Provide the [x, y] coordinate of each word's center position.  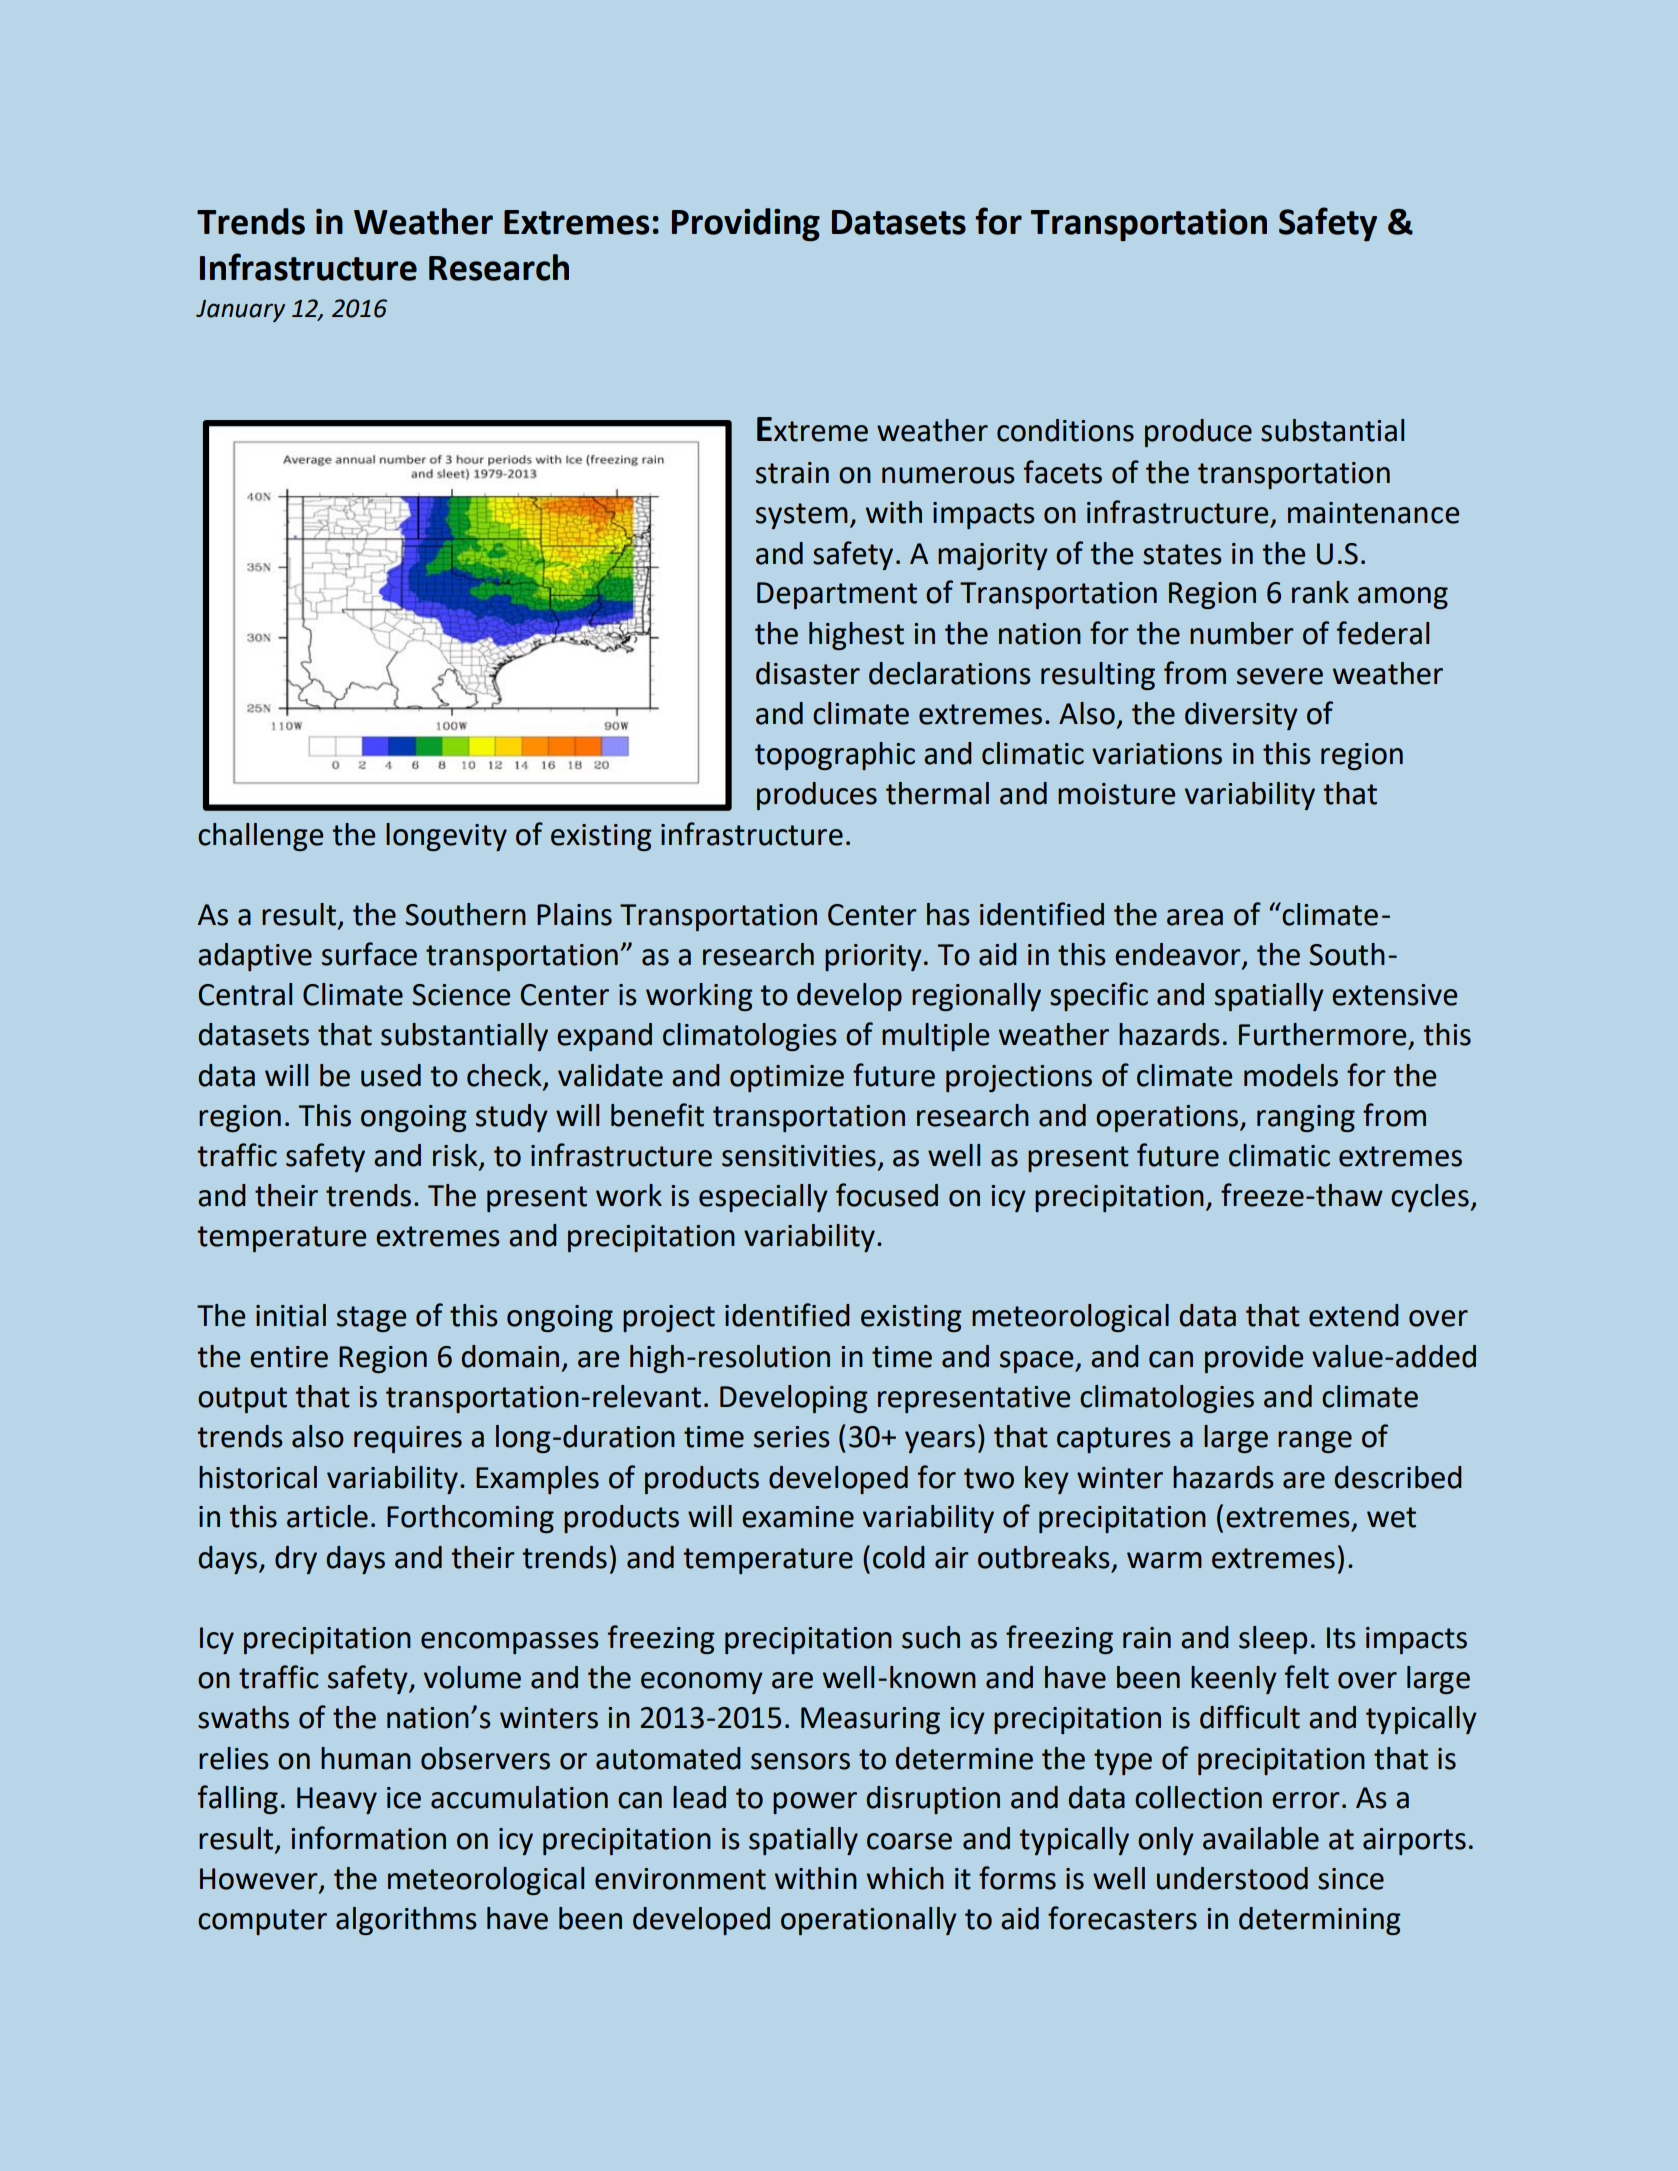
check [505, 1076]
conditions [1065, 430]
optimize [787, 1078]
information [368, 1838]
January [240, 311]
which [905, 1878]
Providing [746, 224]
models [1291, 1075]
